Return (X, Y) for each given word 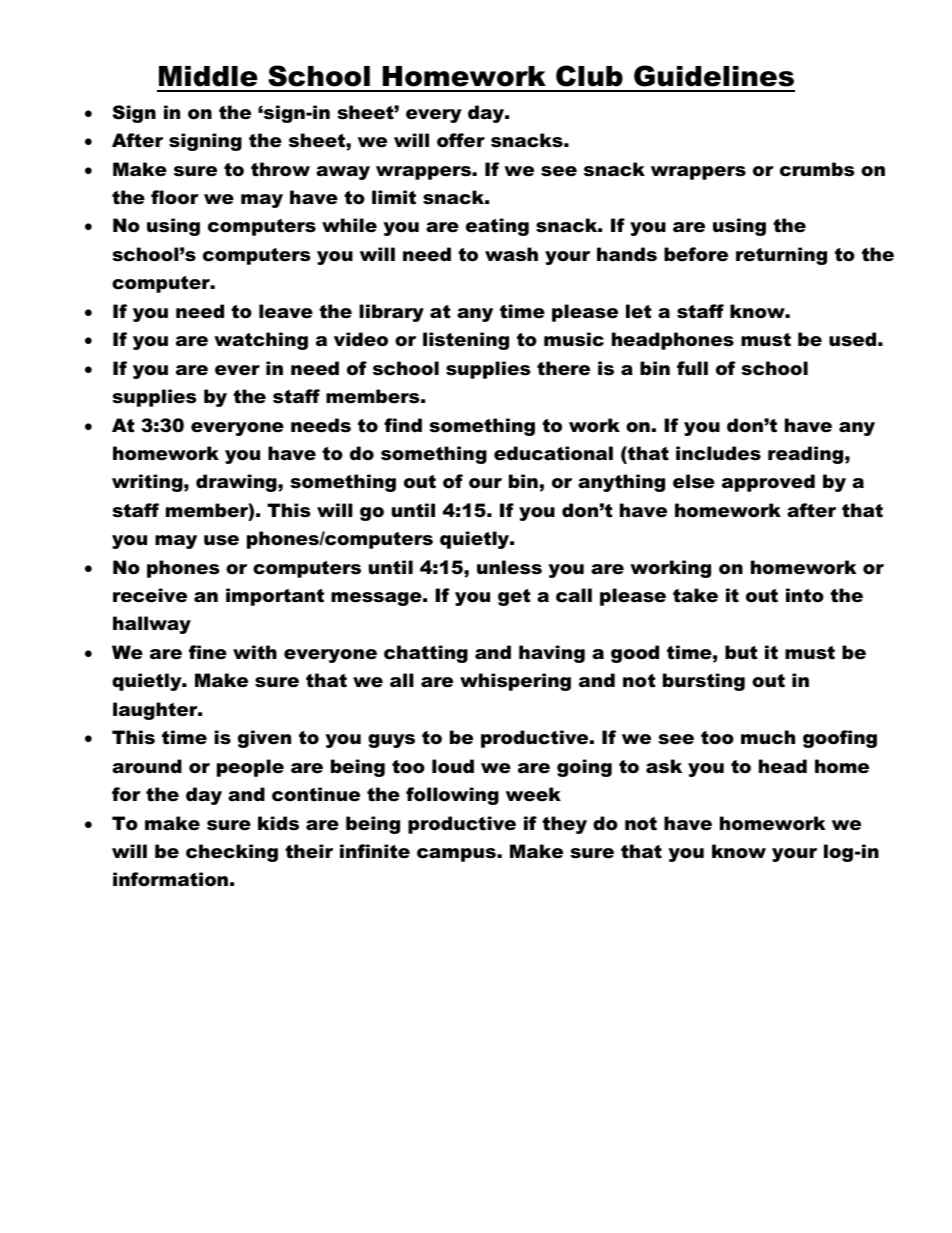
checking (232, 853)
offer (461, 140)
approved (768, 483)
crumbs (817, 169)
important (275, 597)
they (564, 825)
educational (553, 453)
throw (280, 169)
